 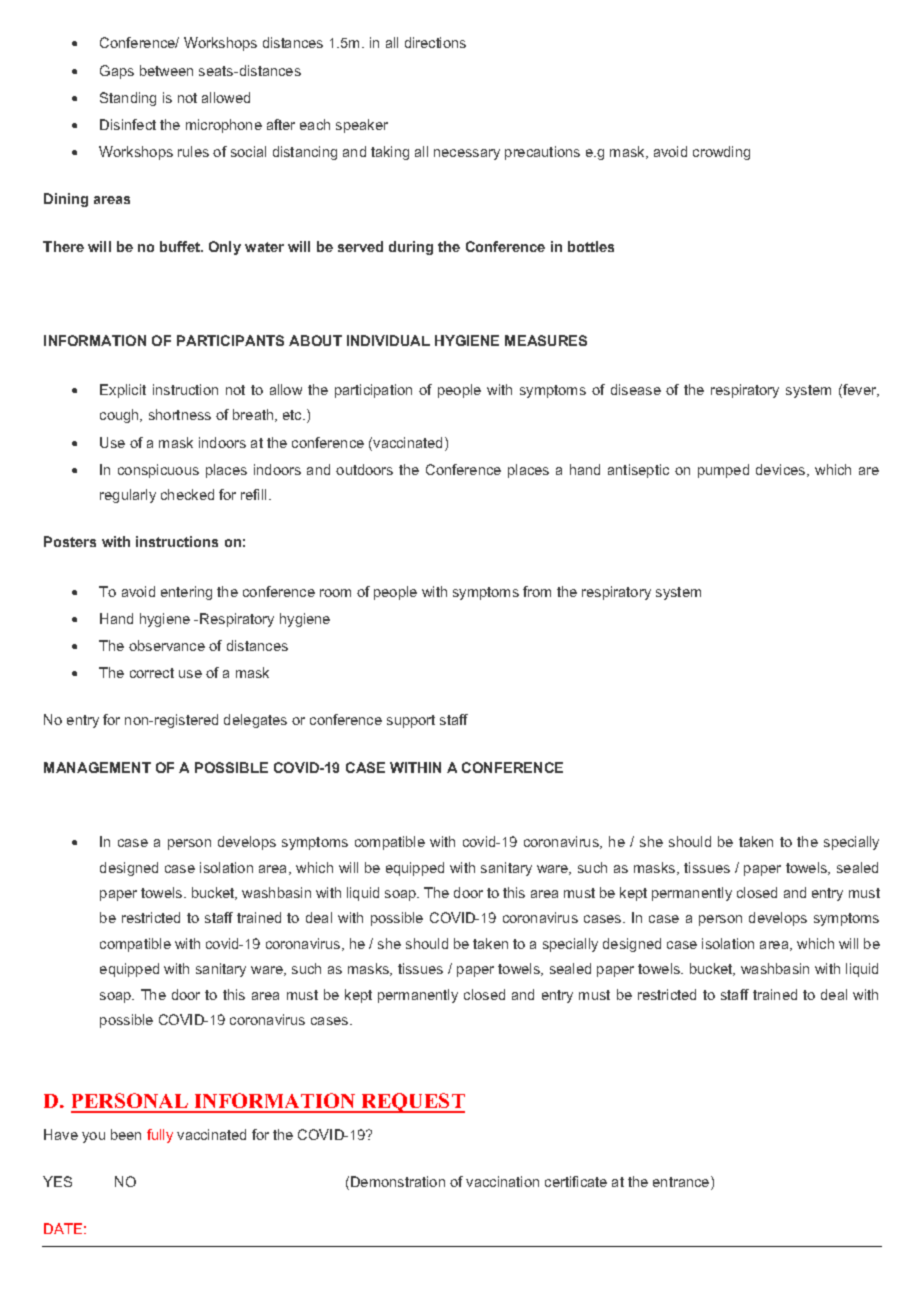 What do you see at coordinates (97, 767) in the screenshot?
I see `MANAGEMENT` at bounding box center [97, 767].
